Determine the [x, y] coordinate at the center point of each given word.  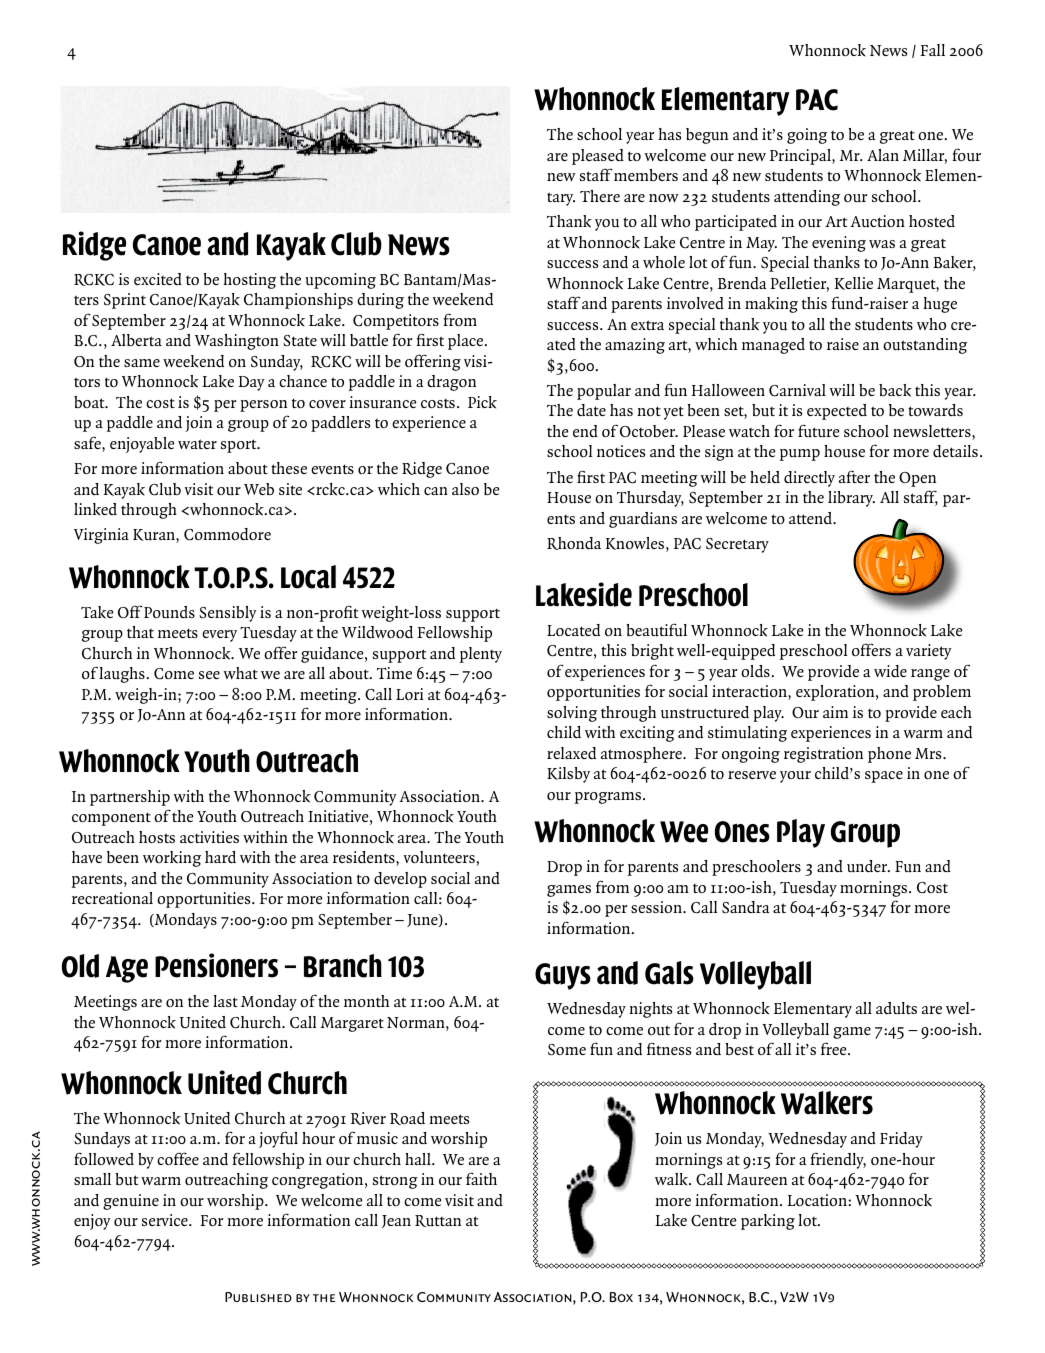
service [166, 1220]
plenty [480, 655]
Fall [932, 50]
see [209, 675]
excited [158, 279]
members [646, 175]
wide [890, 671]
